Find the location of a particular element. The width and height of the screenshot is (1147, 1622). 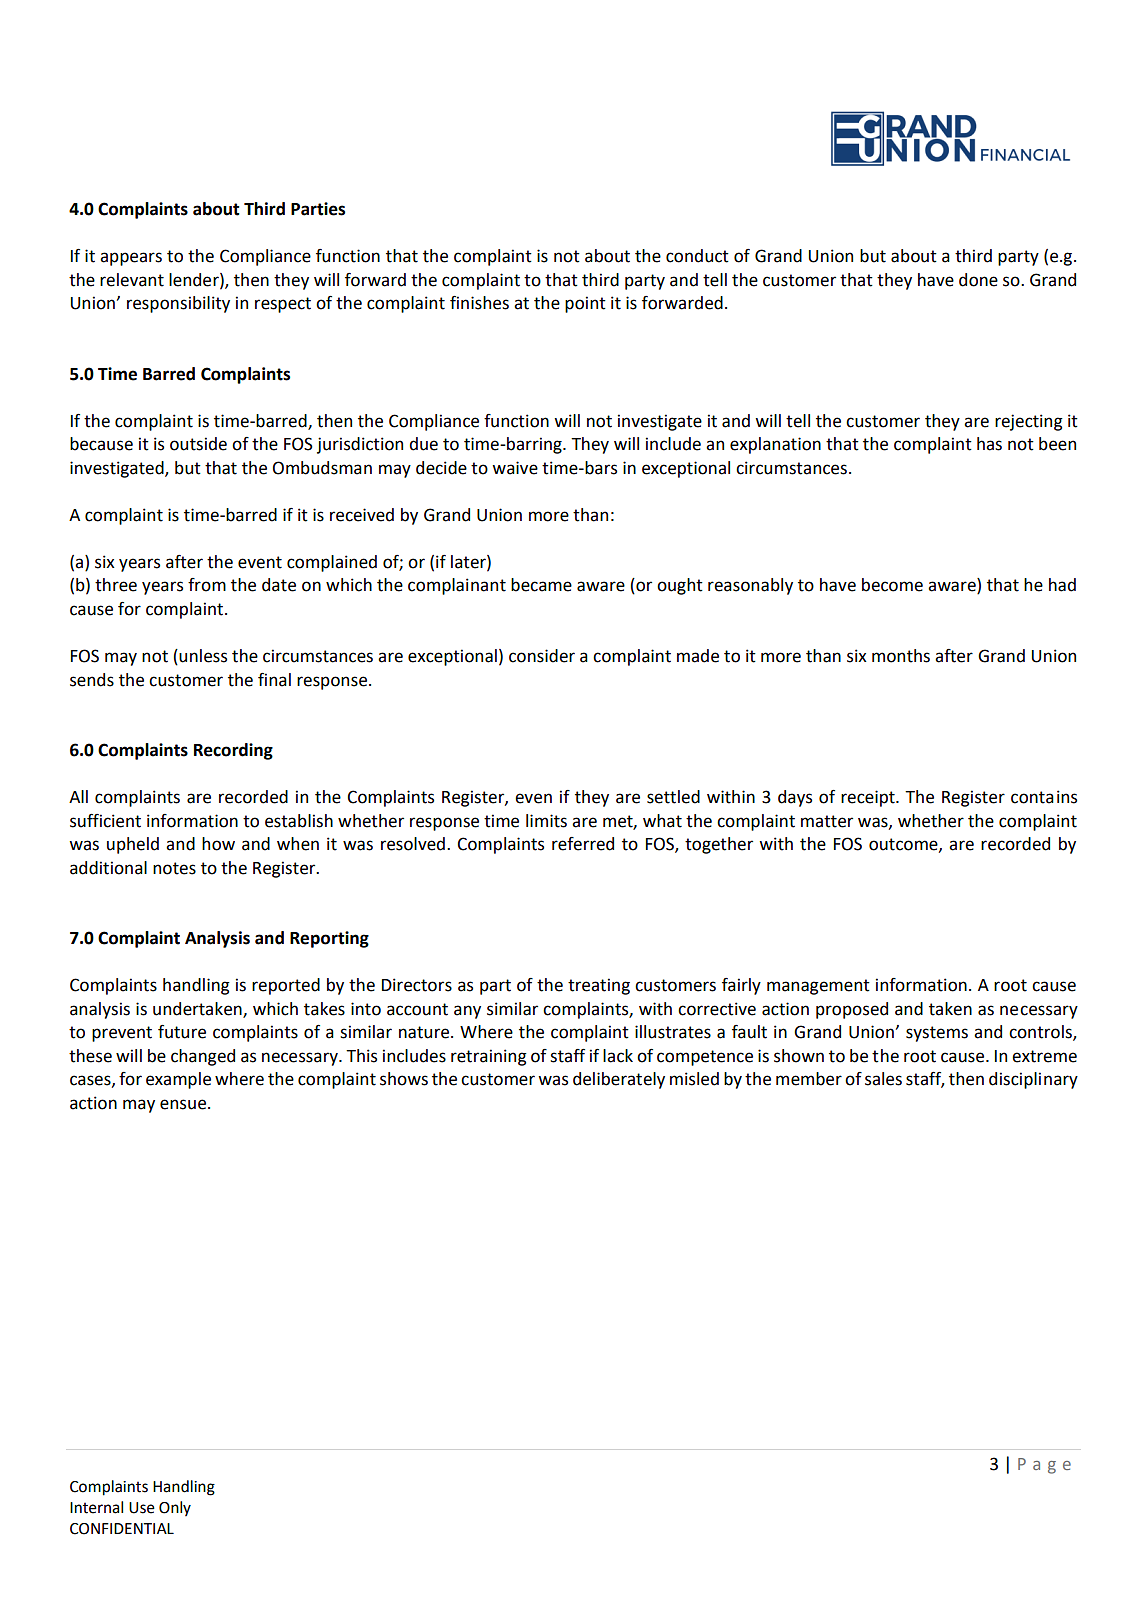

done is located at coordinates (978, 280).
